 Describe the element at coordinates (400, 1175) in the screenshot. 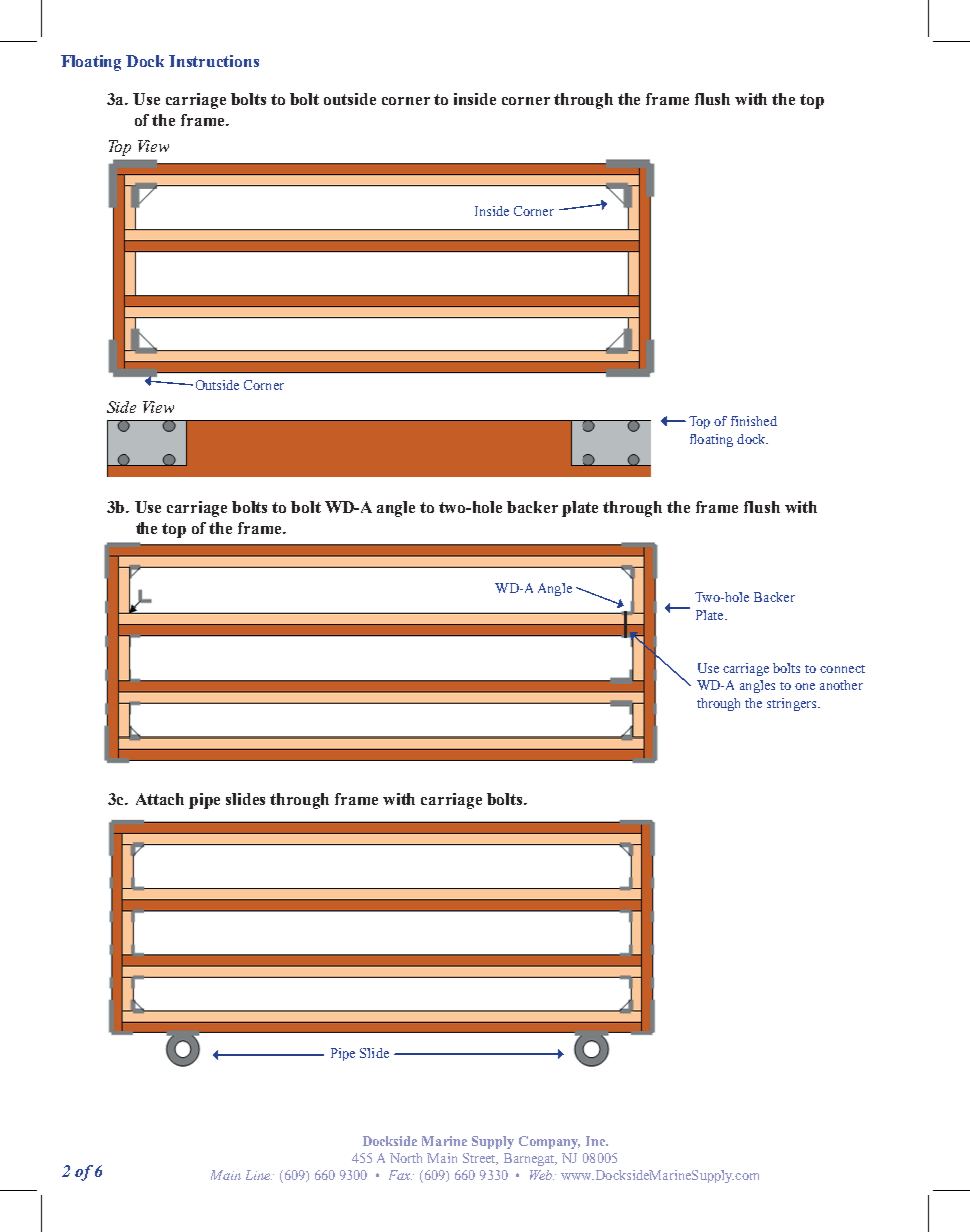

I see `Fax` at that location.
